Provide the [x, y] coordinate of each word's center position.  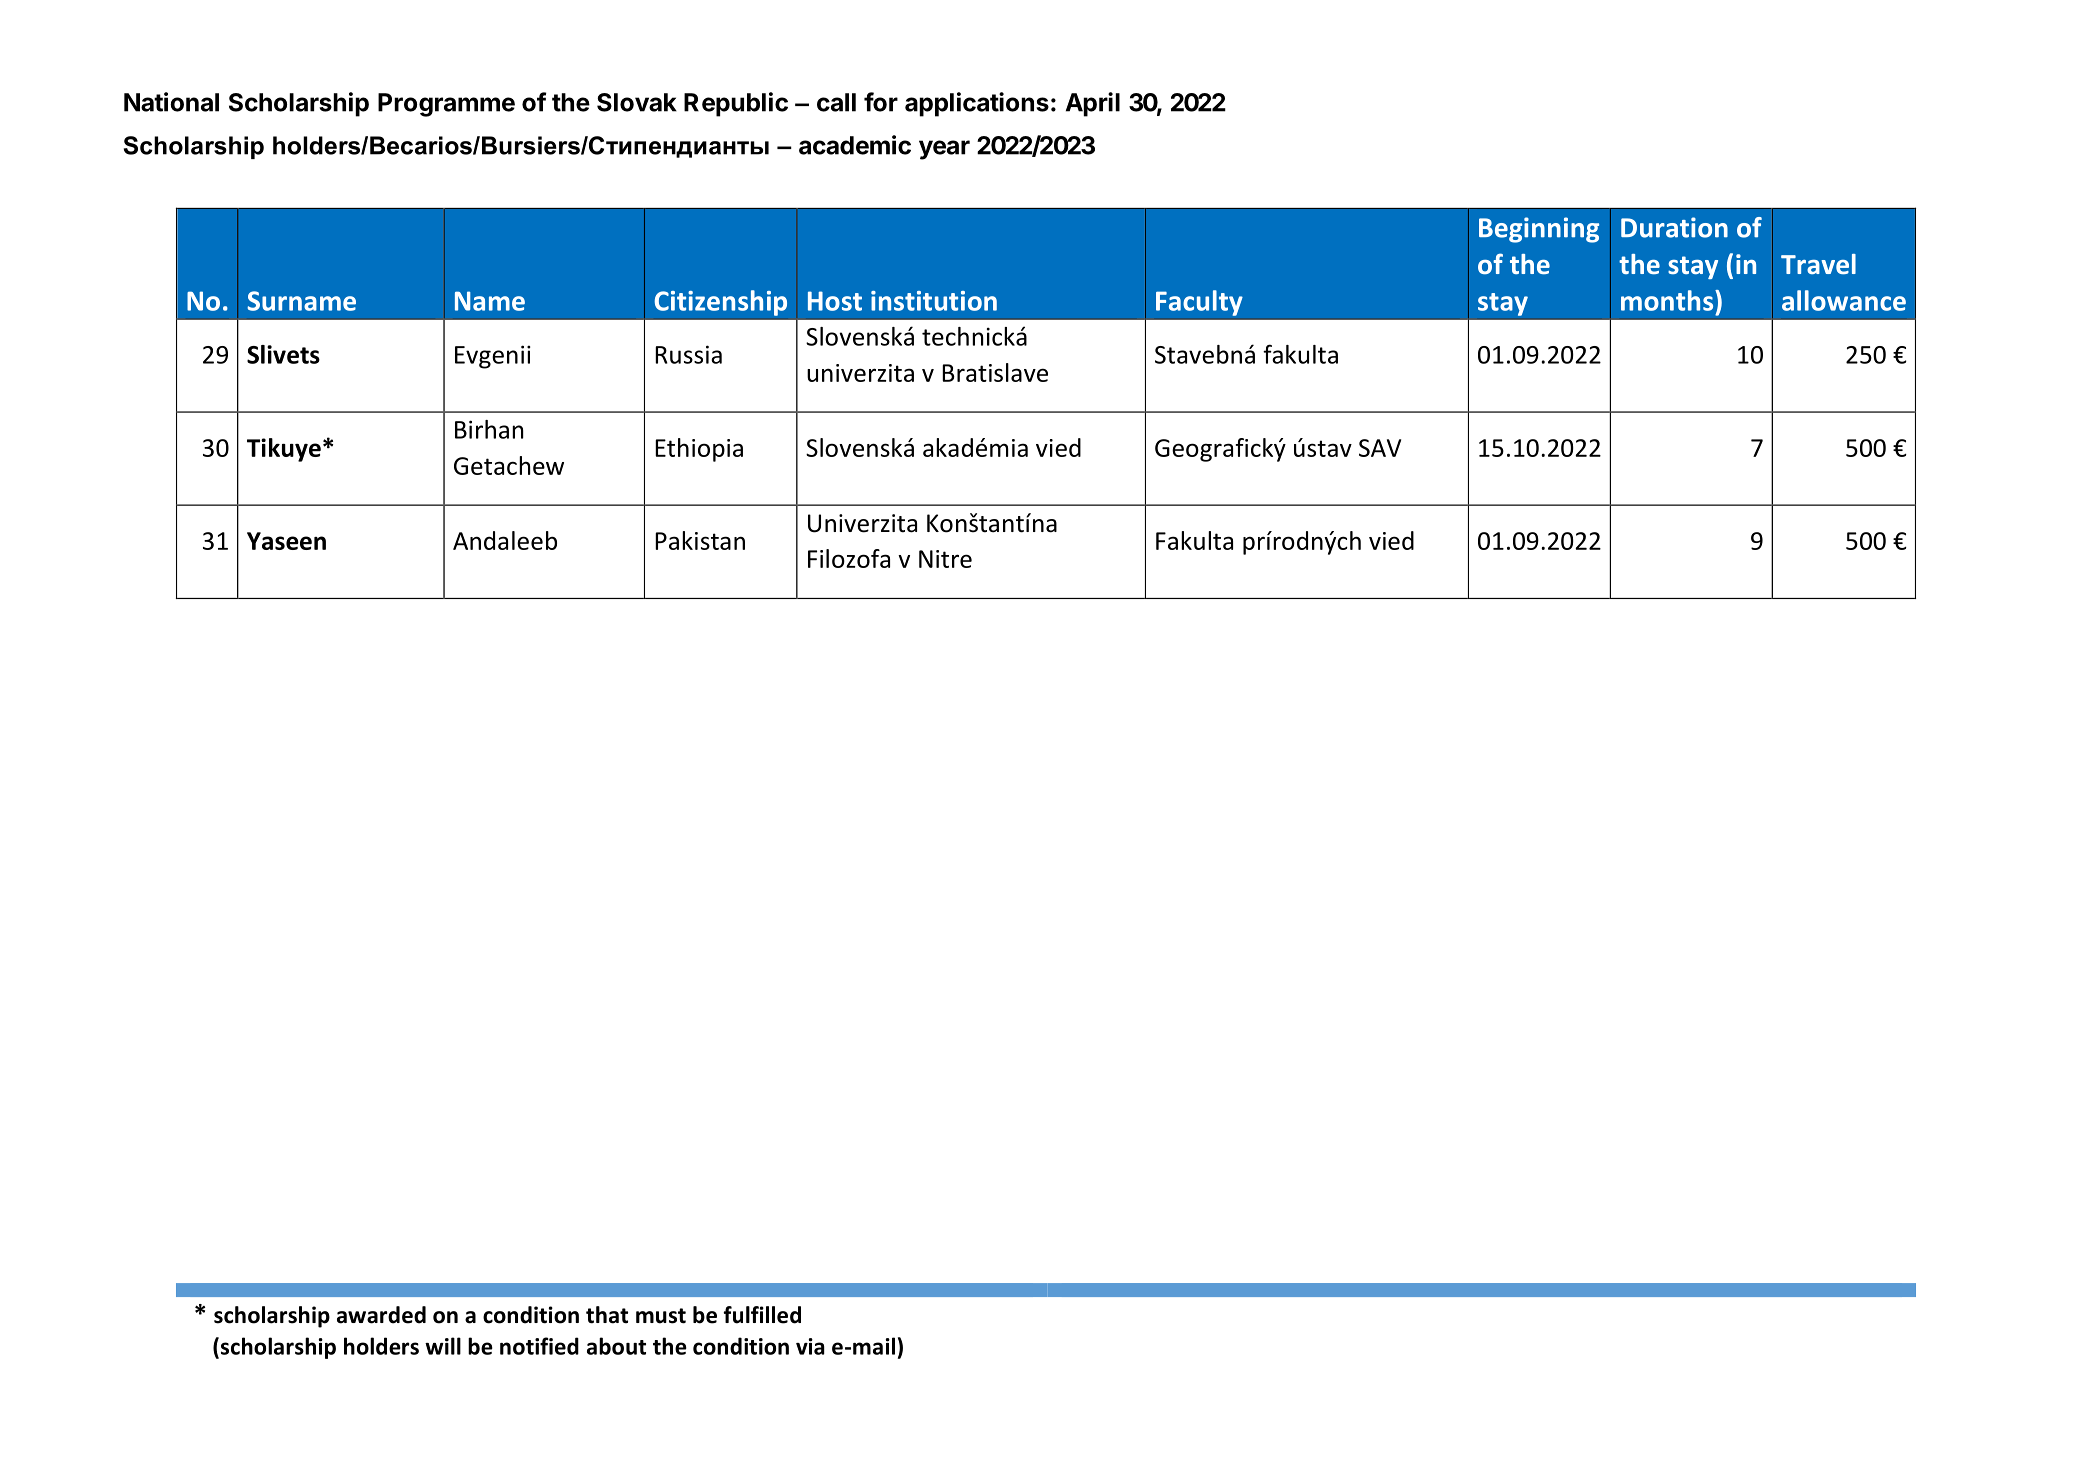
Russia [688, 354]
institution [934, 301]
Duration [1674, 227]
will [443, 1346]
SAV [1380, 448]
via [810, 1346]
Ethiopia [699, 450]
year [944, 150]
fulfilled [762, 1315]
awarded [381, 1315]
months [1668, 300]
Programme [446, 105]
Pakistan [700, 540]
